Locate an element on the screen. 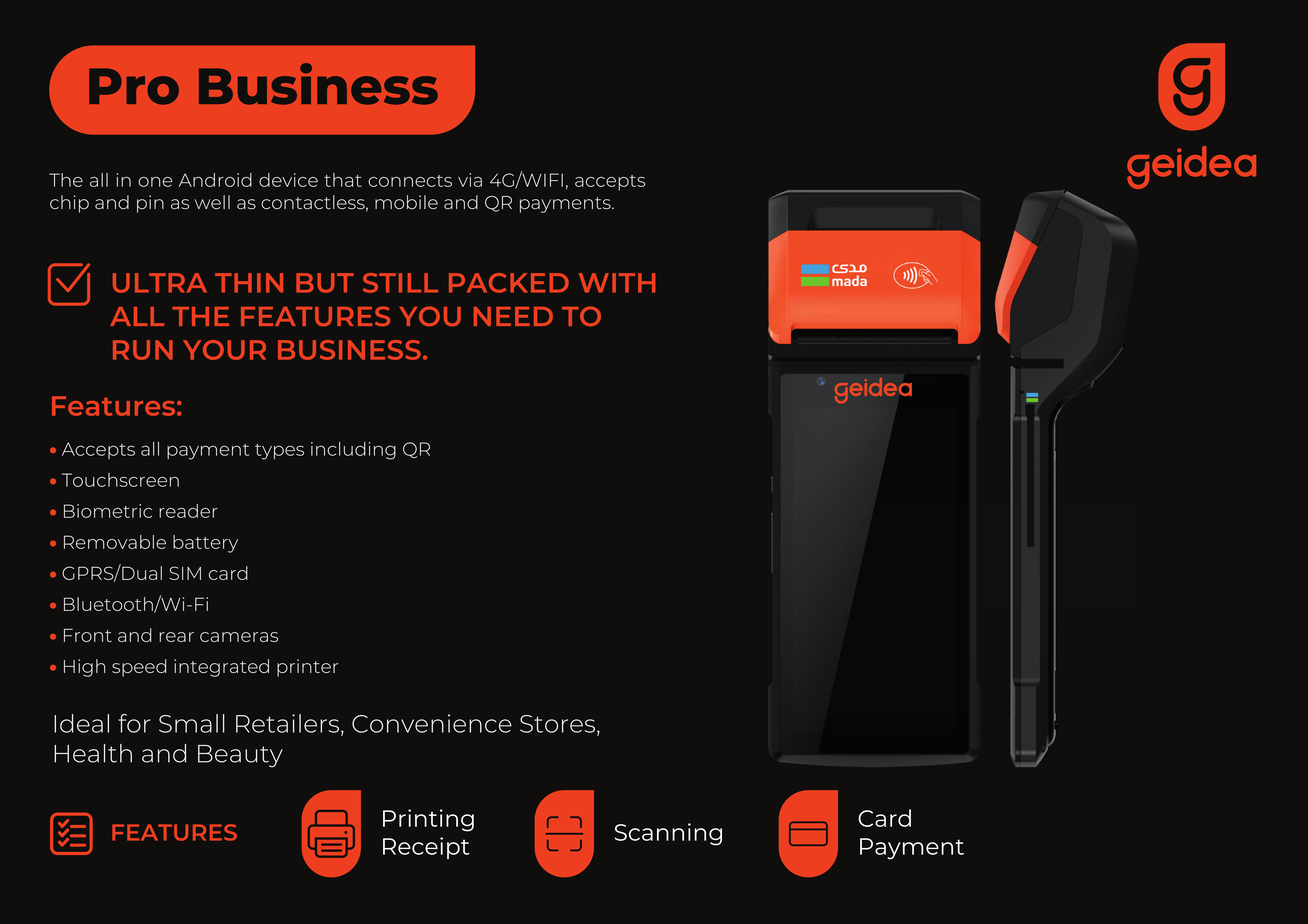 This screenshot has width=1308, height=924. printer is located at coordinates (307, 668).
